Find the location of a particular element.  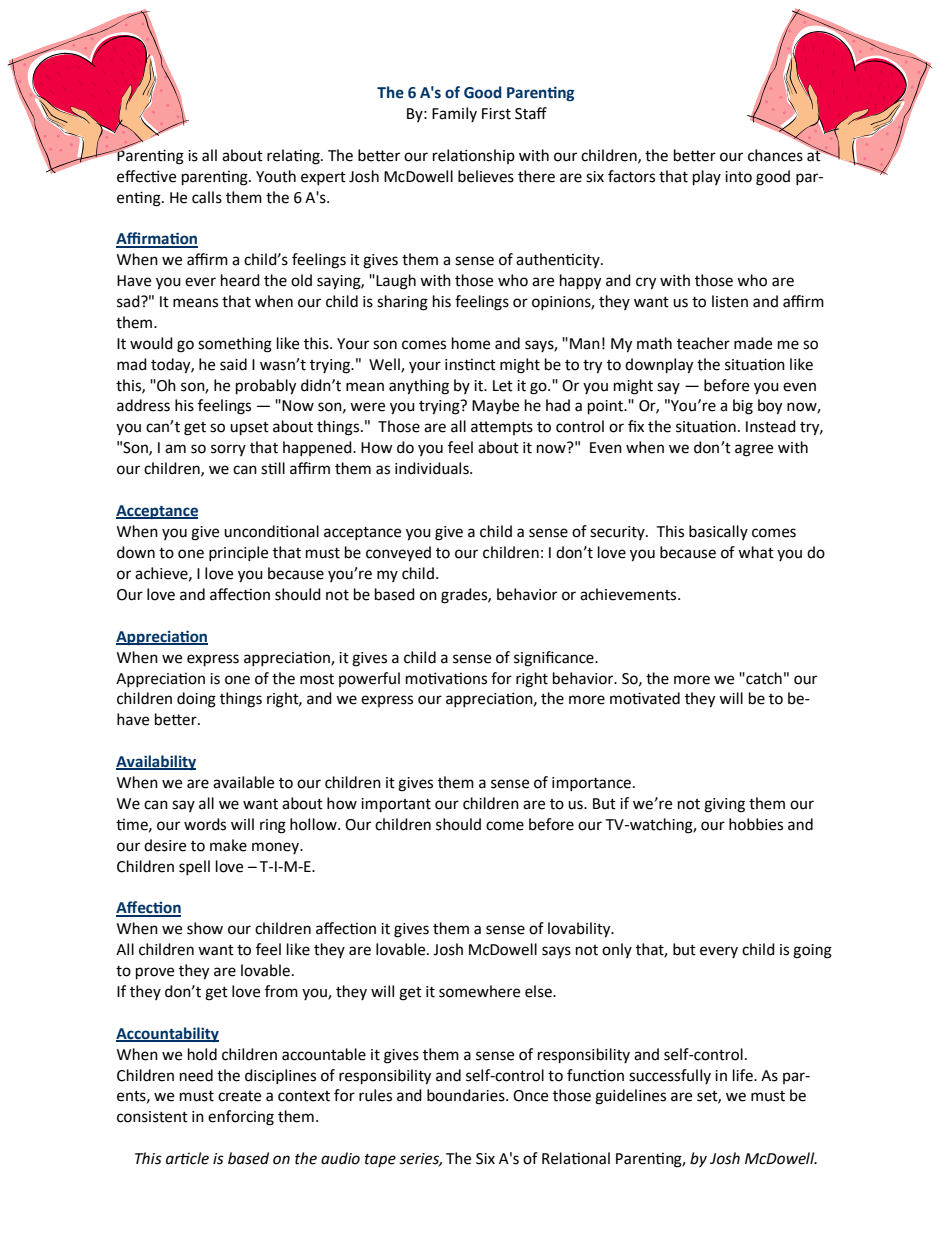

motivations is located at coordinates (446, 678).
